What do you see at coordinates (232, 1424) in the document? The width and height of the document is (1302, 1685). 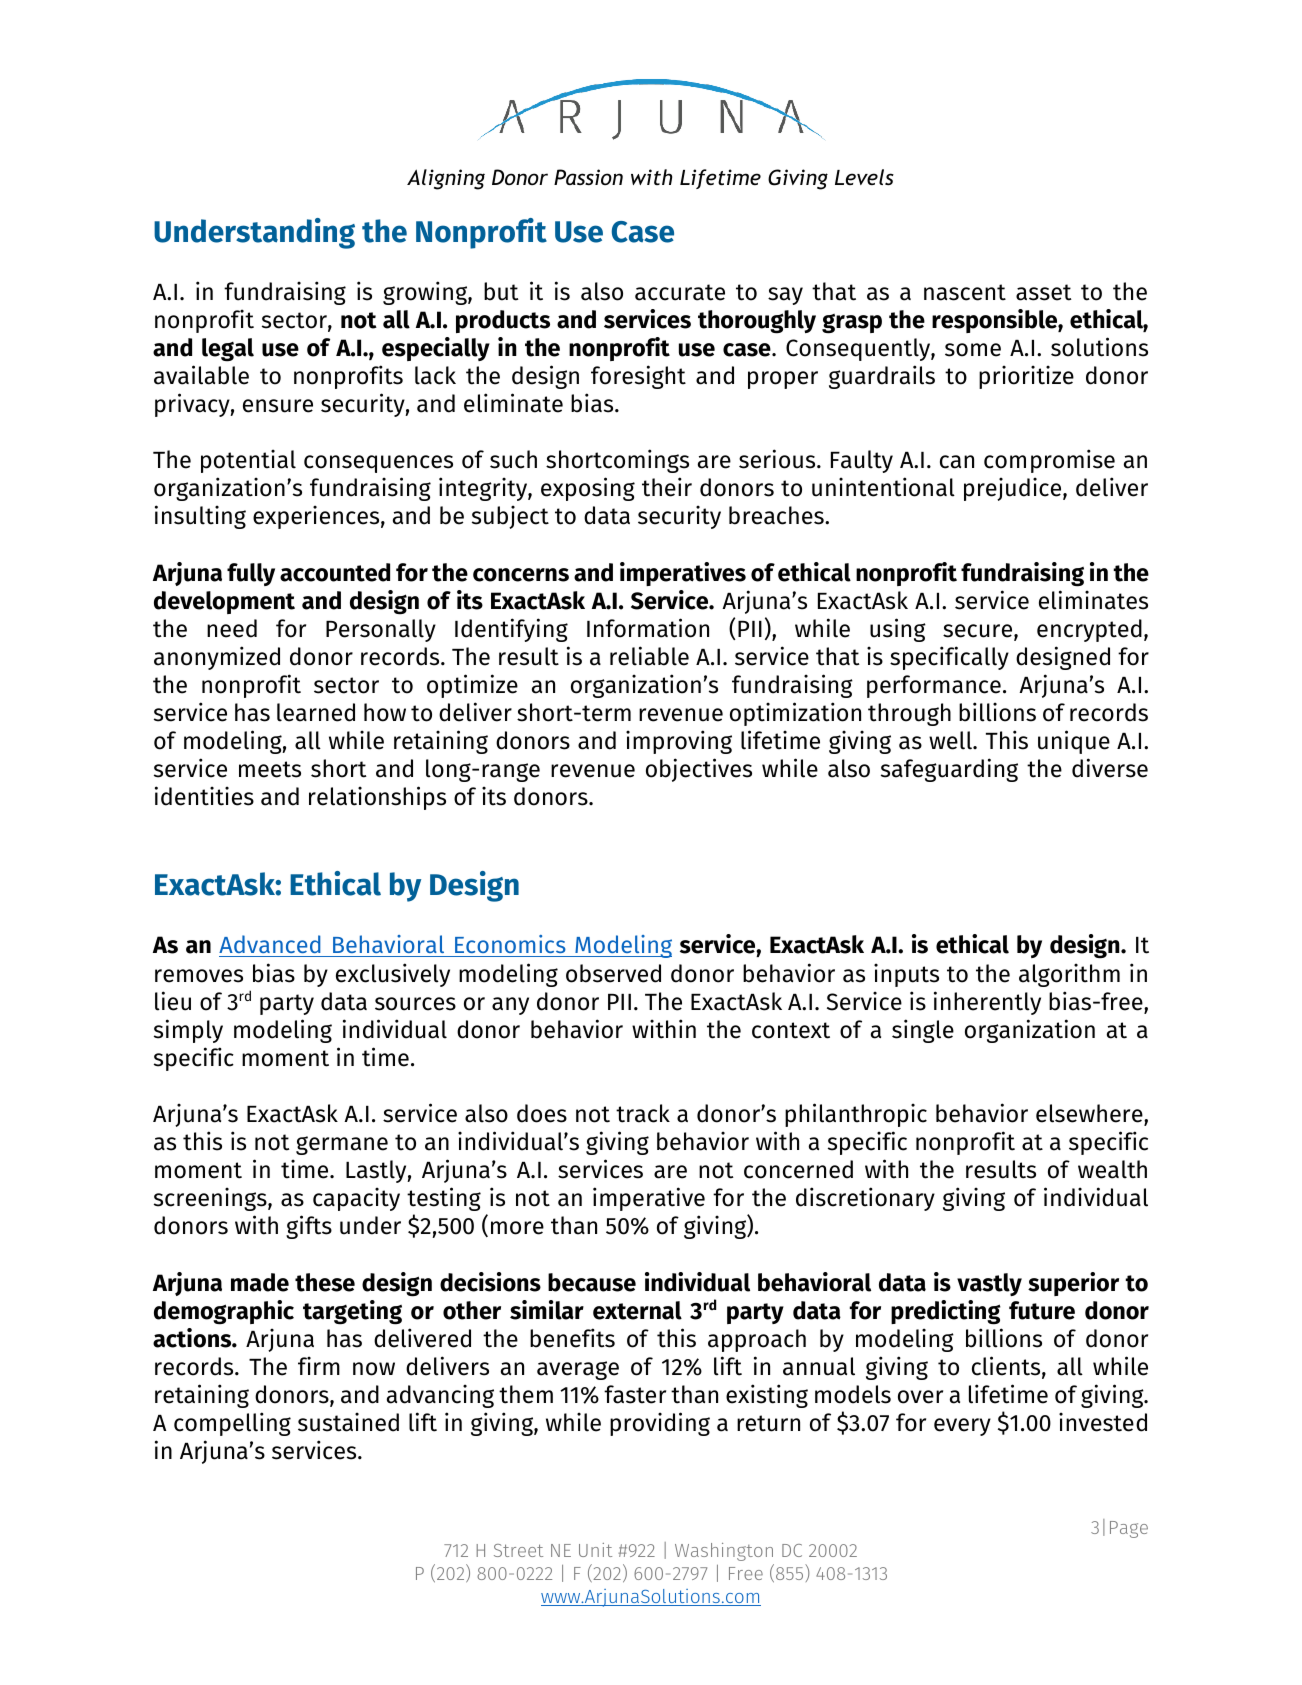 I see `compelling` at bounding box center [232, 1424].
